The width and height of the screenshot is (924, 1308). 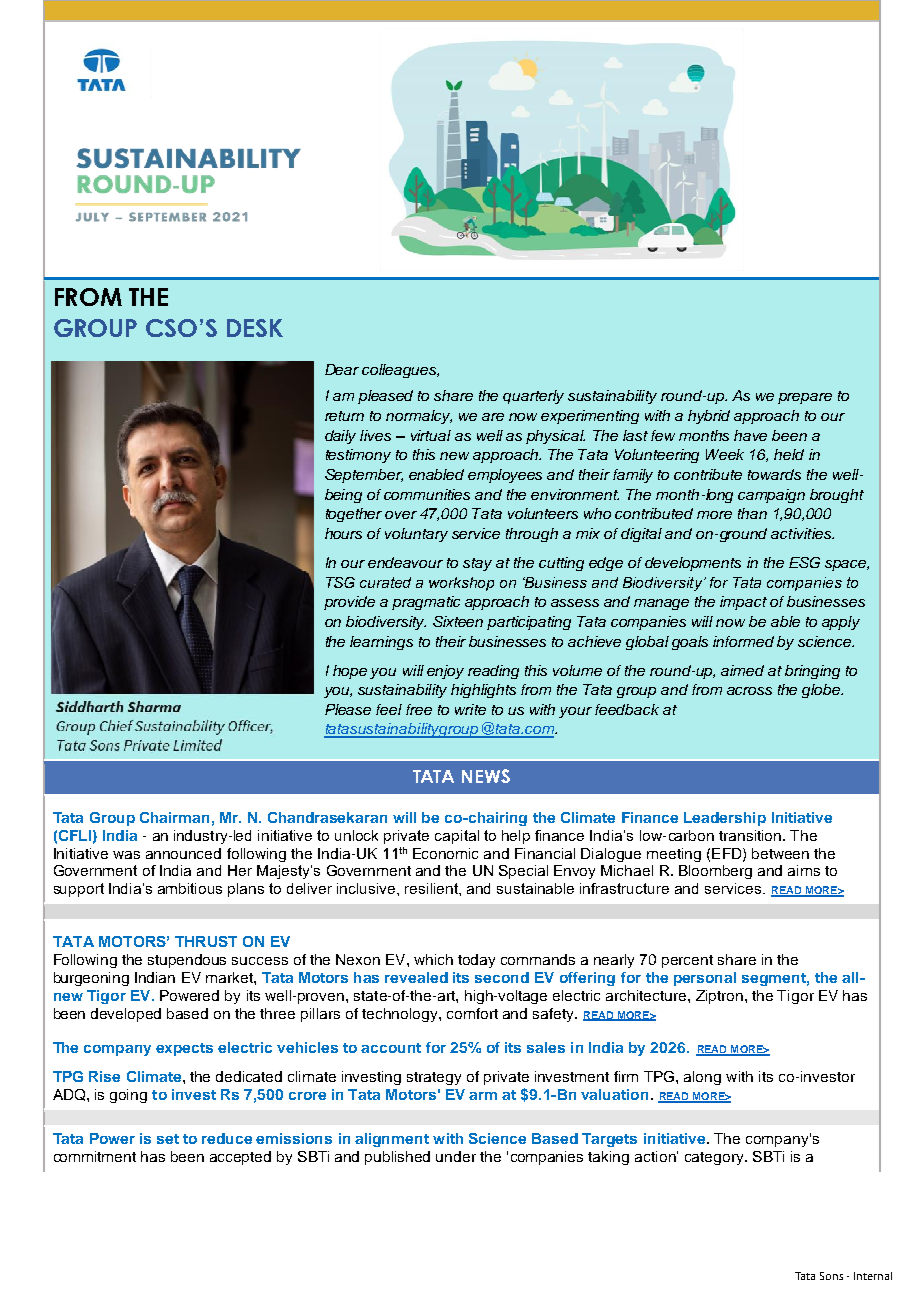 I want to click on Chairman, so click(x=174, y=817).
